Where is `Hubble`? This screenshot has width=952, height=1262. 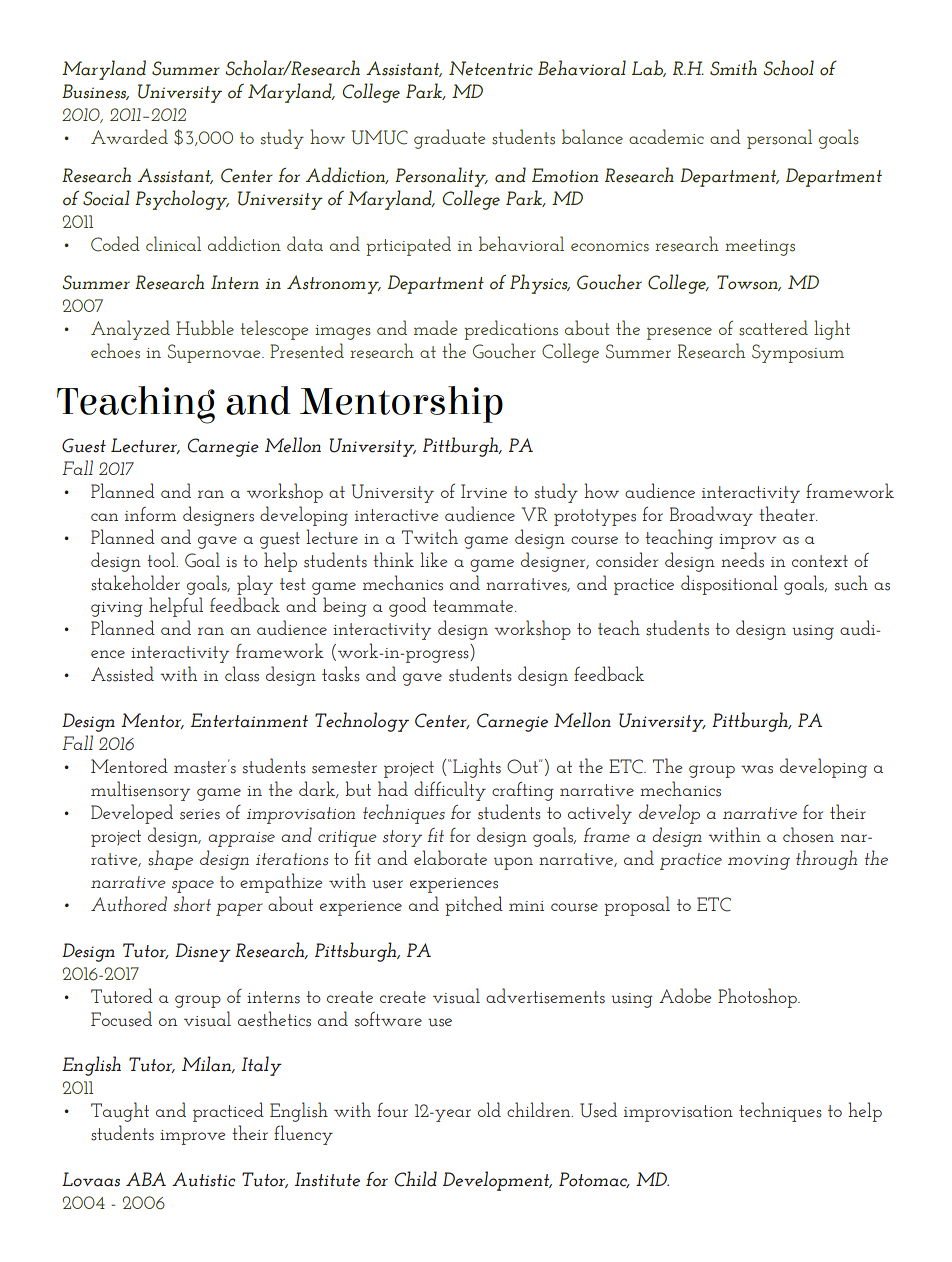 Hubble is located at coordinates (205, 328).
